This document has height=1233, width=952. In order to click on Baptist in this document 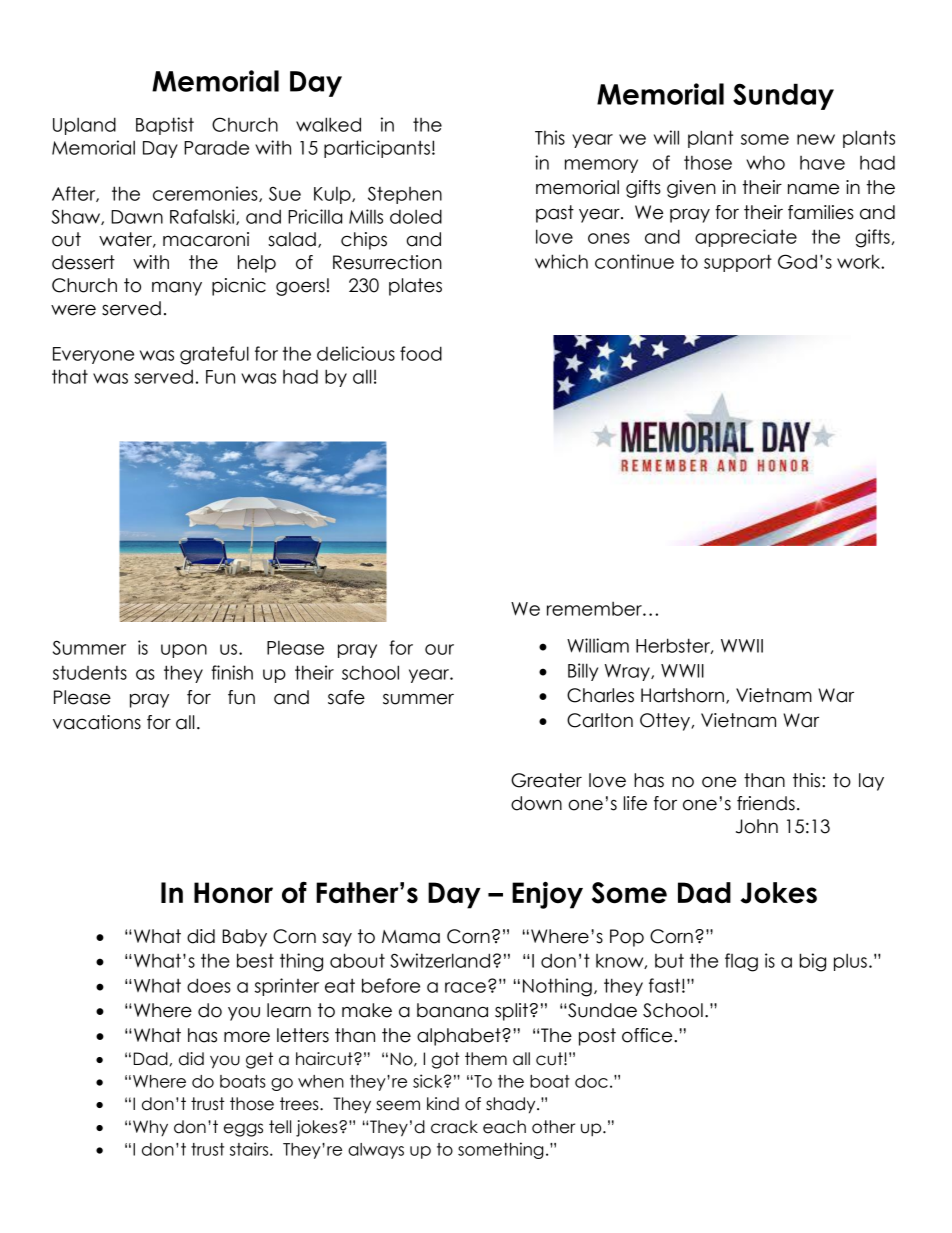, I will do `click(165, 126)`.
